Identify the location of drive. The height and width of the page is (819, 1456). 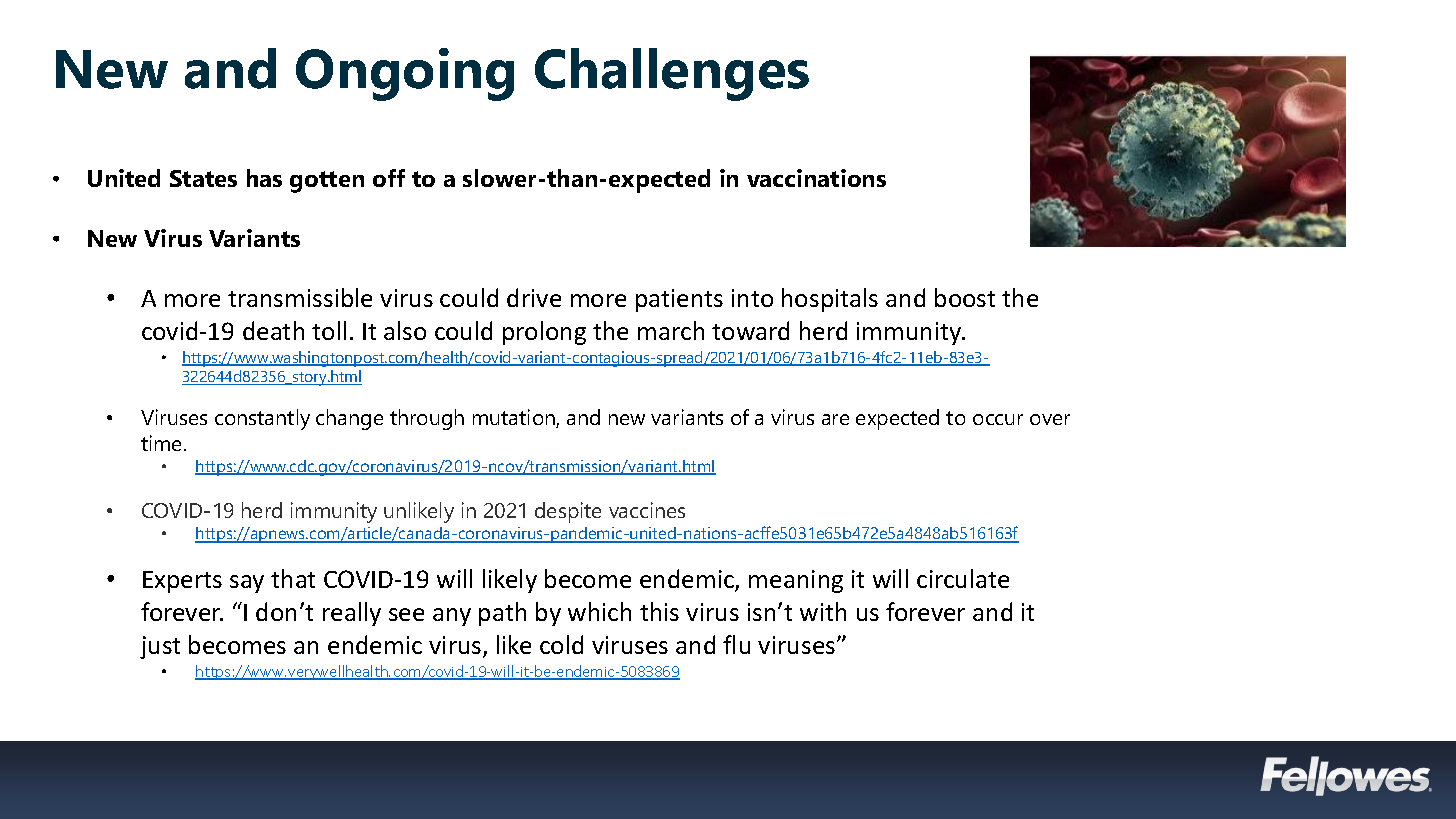
(534, 297).
